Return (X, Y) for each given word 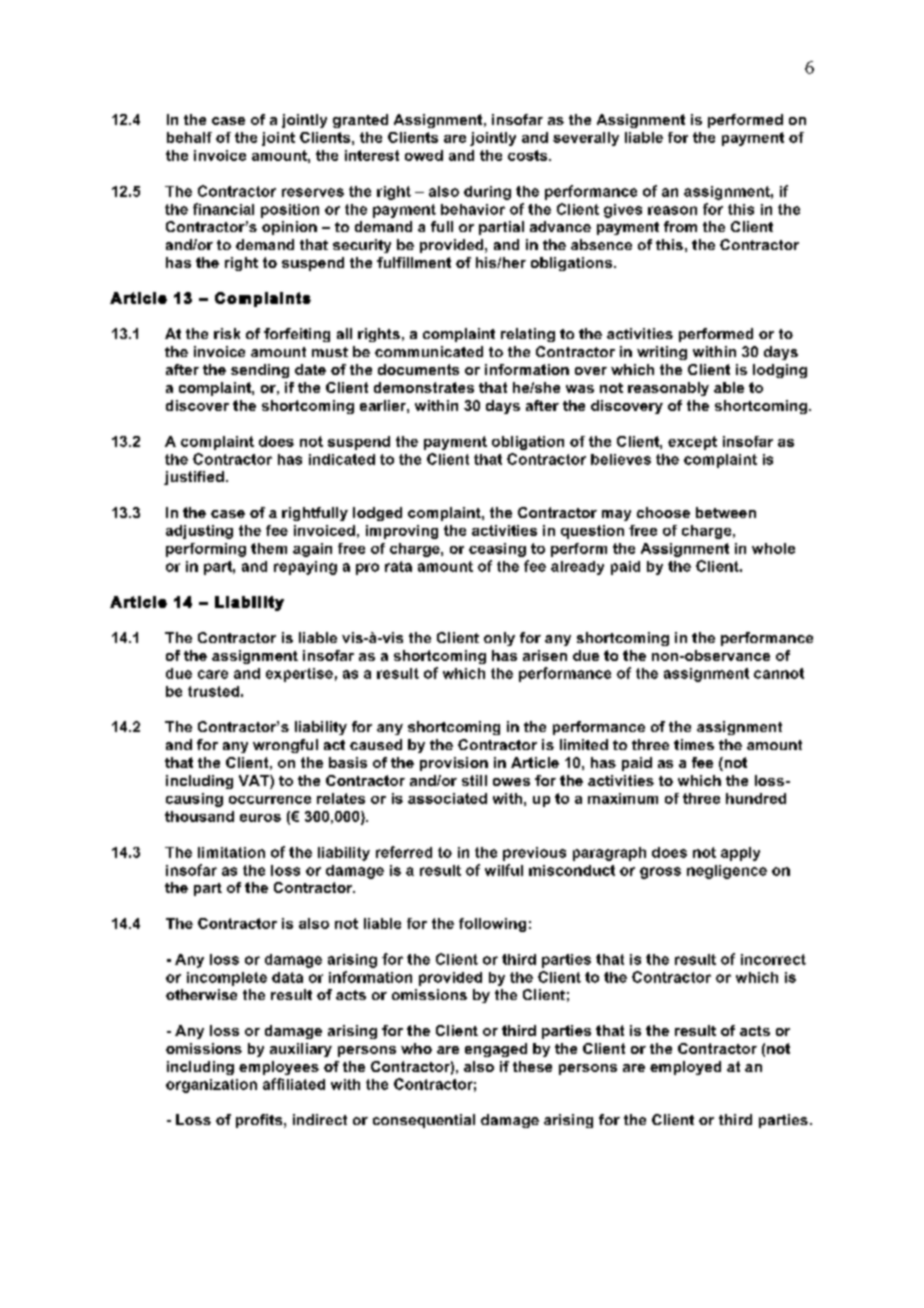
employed (685, 1068)
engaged (496, 1050)
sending (260, 371)
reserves (313, 192)
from (680, 226)
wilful (504, 870)
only (499, 639)
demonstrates (424, 387)
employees (279, 1068)
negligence (727, 872)
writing (662, 353)
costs (529, 155)
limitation (231, 852)
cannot (779, 673)
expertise (299, 675)
